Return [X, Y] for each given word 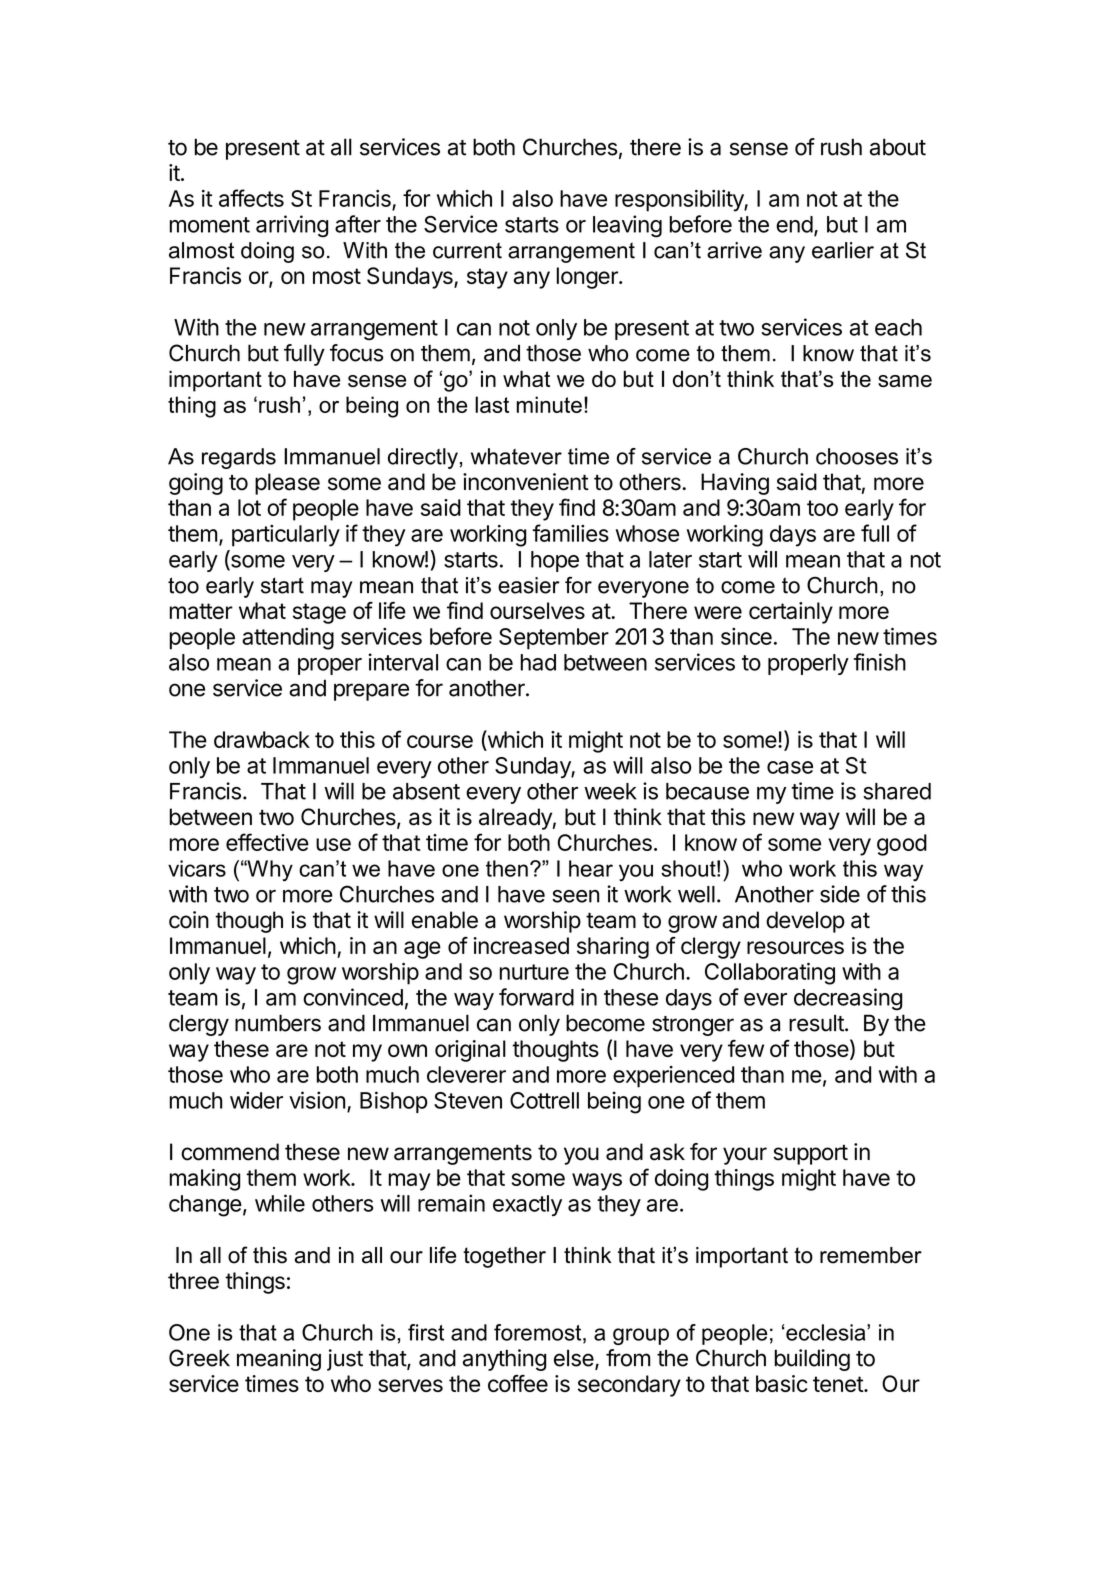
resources [795, 947]
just [345, 1360]
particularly [286, 536]
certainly [791, 613]
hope [555, 561]
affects [251, 198]
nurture [534, 972]
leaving [627, 226]
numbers [278, 1023]
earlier [843, 250]
